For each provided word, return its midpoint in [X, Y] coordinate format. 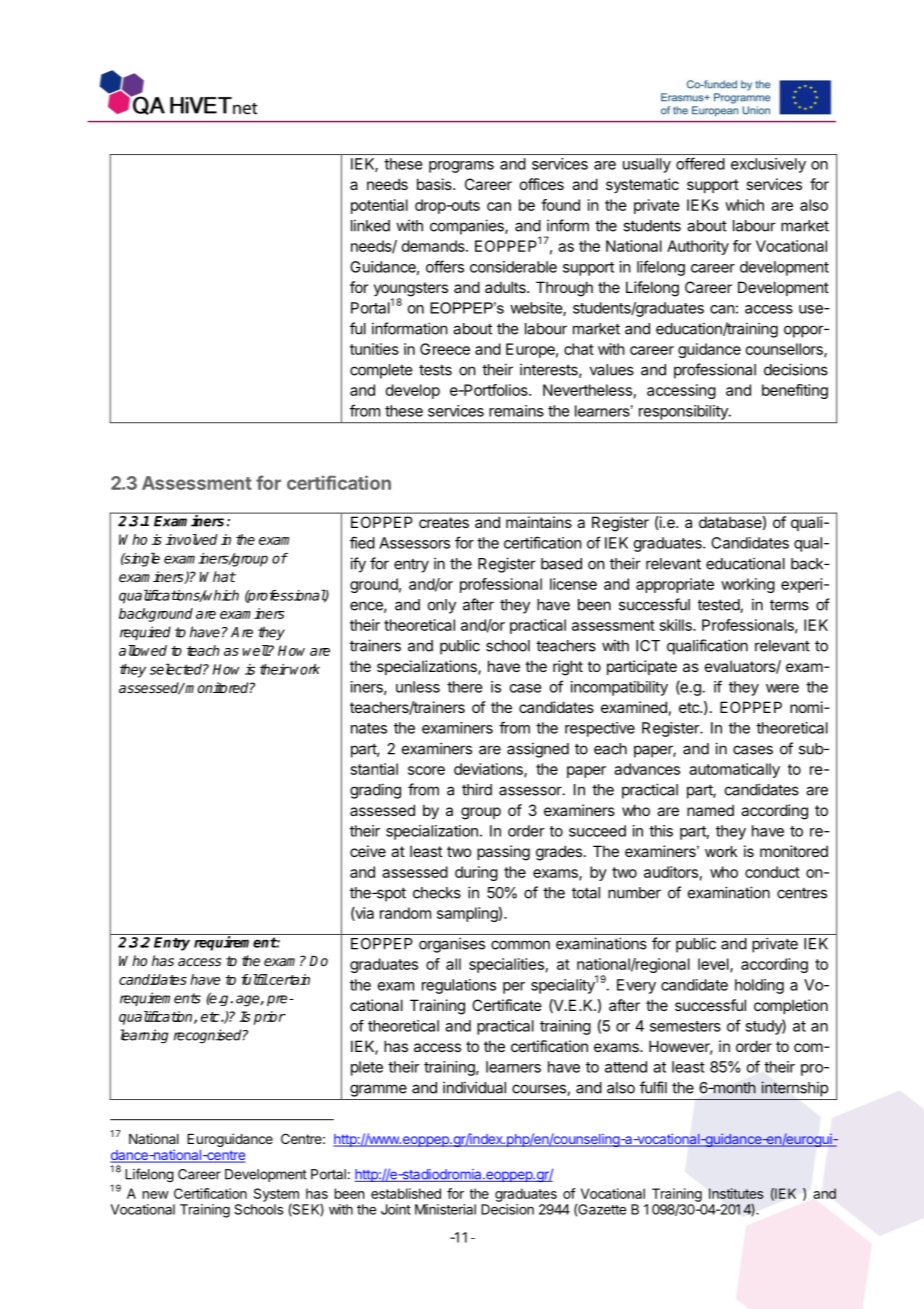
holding [759, 986]
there [465, 687]
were [782, 688]
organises [452, 945]
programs [461, 167]
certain [288, 979]
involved [191, 539]
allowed [143, 650]
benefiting [795, 391]
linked [370, 225]
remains [516, 411]
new [156, 1195]
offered [700, 163]
